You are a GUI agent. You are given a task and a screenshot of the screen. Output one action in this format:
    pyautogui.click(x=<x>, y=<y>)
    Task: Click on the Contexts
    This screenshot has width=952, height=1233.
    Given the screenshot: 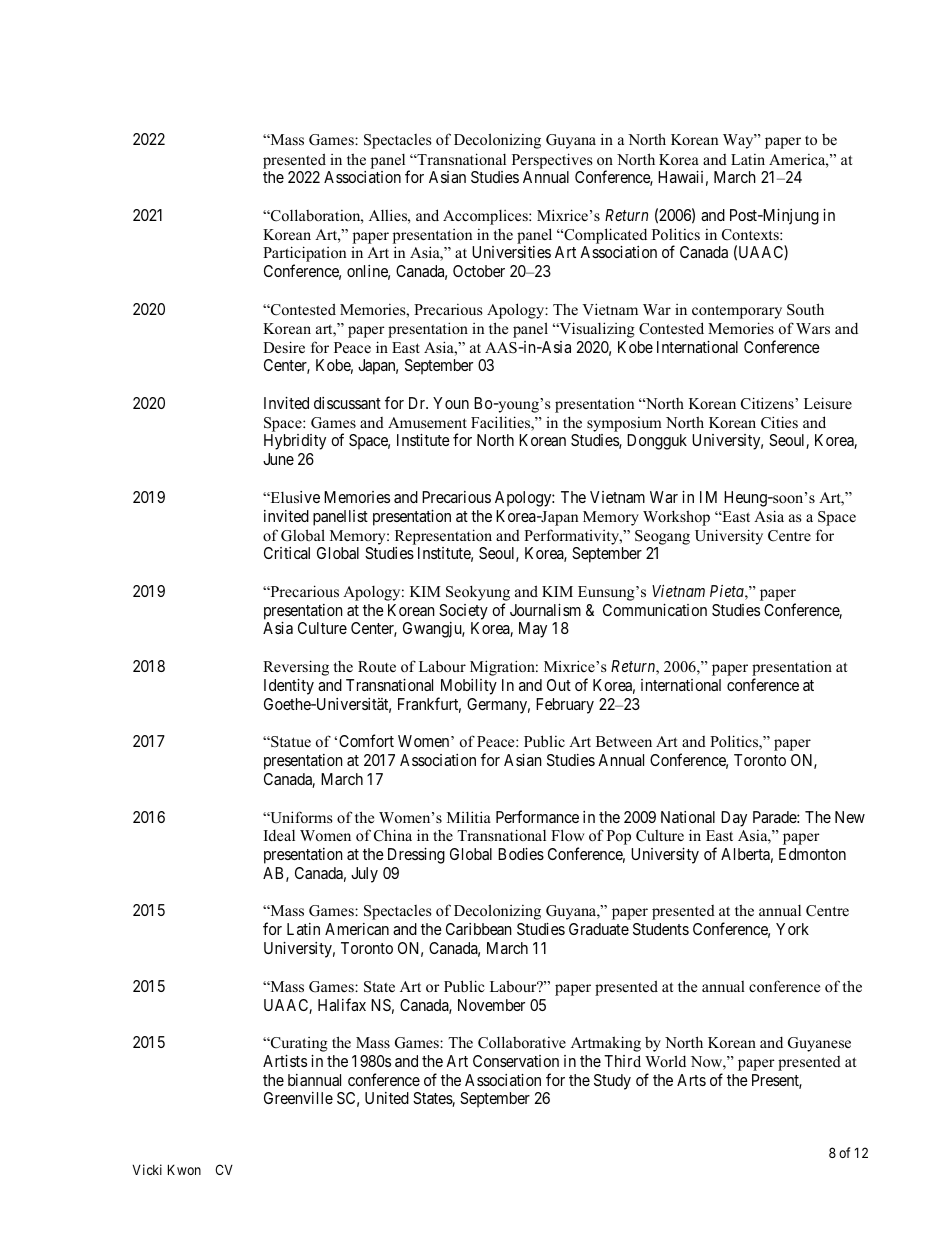 What is the action you would take?
    pyautogui.click(x=751, y=235)
